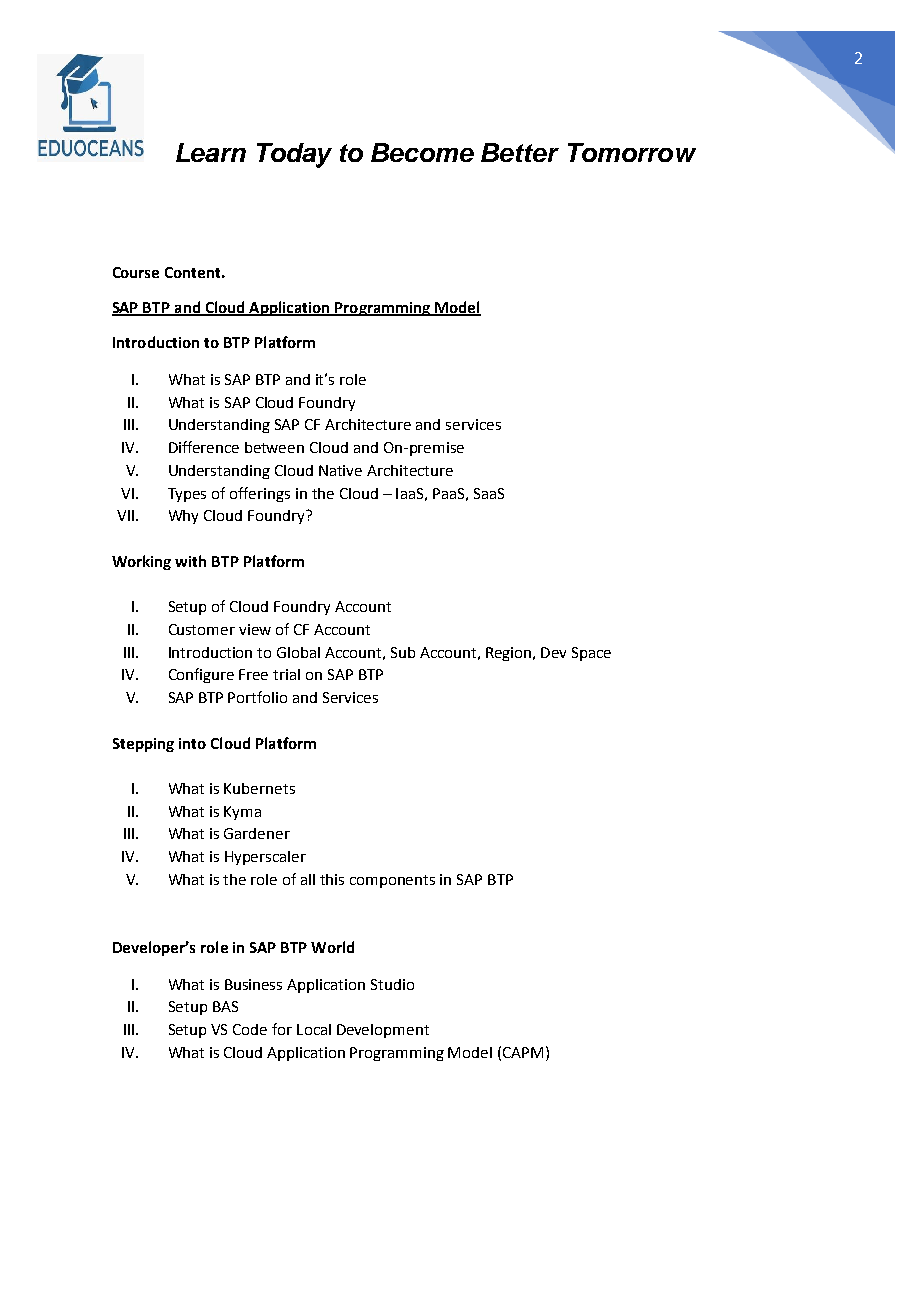 This image has width=924, height=1308. Describe the element at coordinates (591, 654) in the image. I see `Space` at that location.
